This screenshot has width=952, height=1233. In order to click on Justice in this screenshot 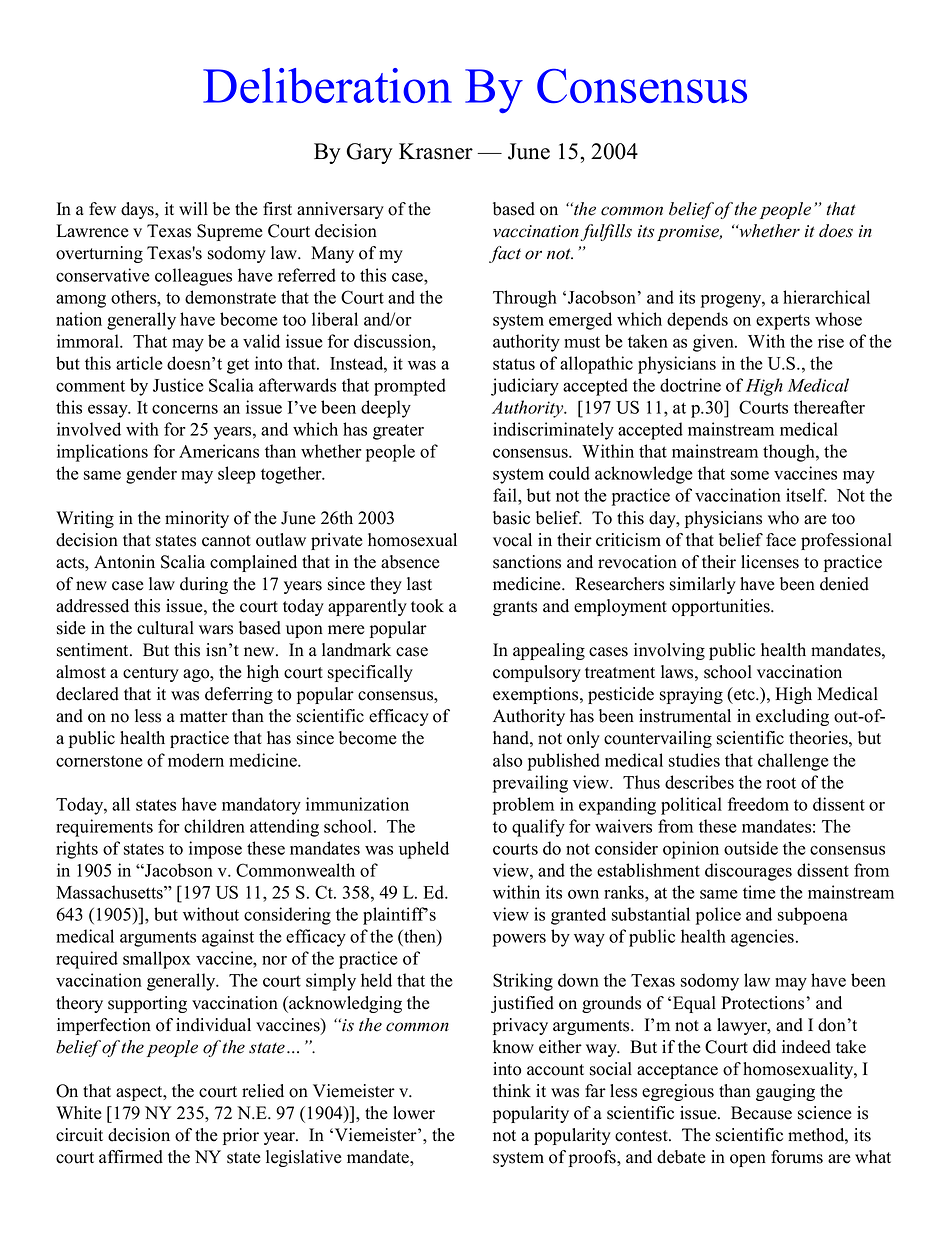, I will do `click(178, 385)`.
